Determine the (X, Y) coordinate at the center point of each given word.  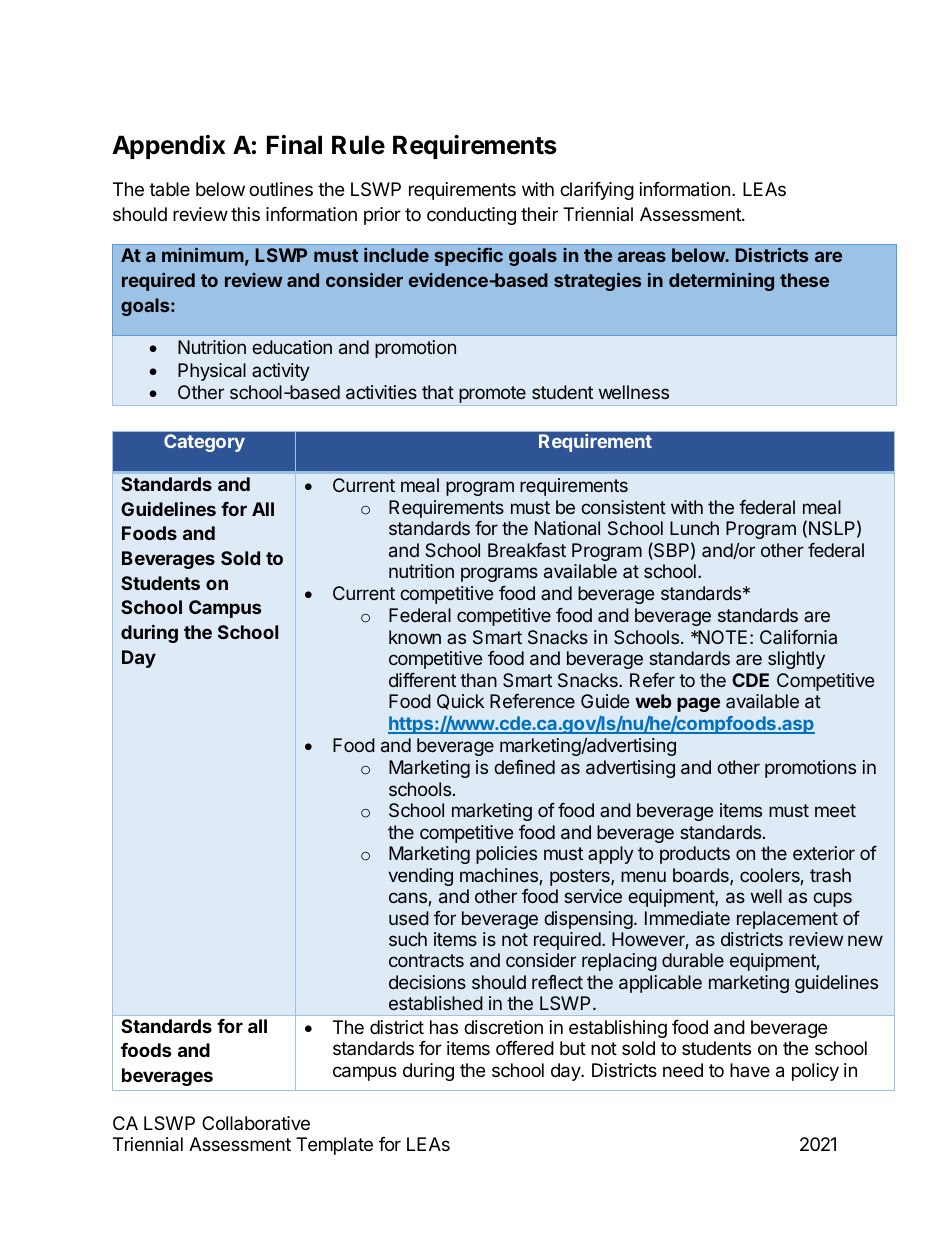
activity (281, 372)
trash (830, 875)
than (478, 680)
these (804, 280)
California (798, 637)
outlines (281, 189)
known (415, 637)
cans (409, 899)
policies (506, 855)
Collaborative (256, 1123)
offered (525, 1048)
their (539, 214)
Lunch (694, 528)
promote (492, 396)
